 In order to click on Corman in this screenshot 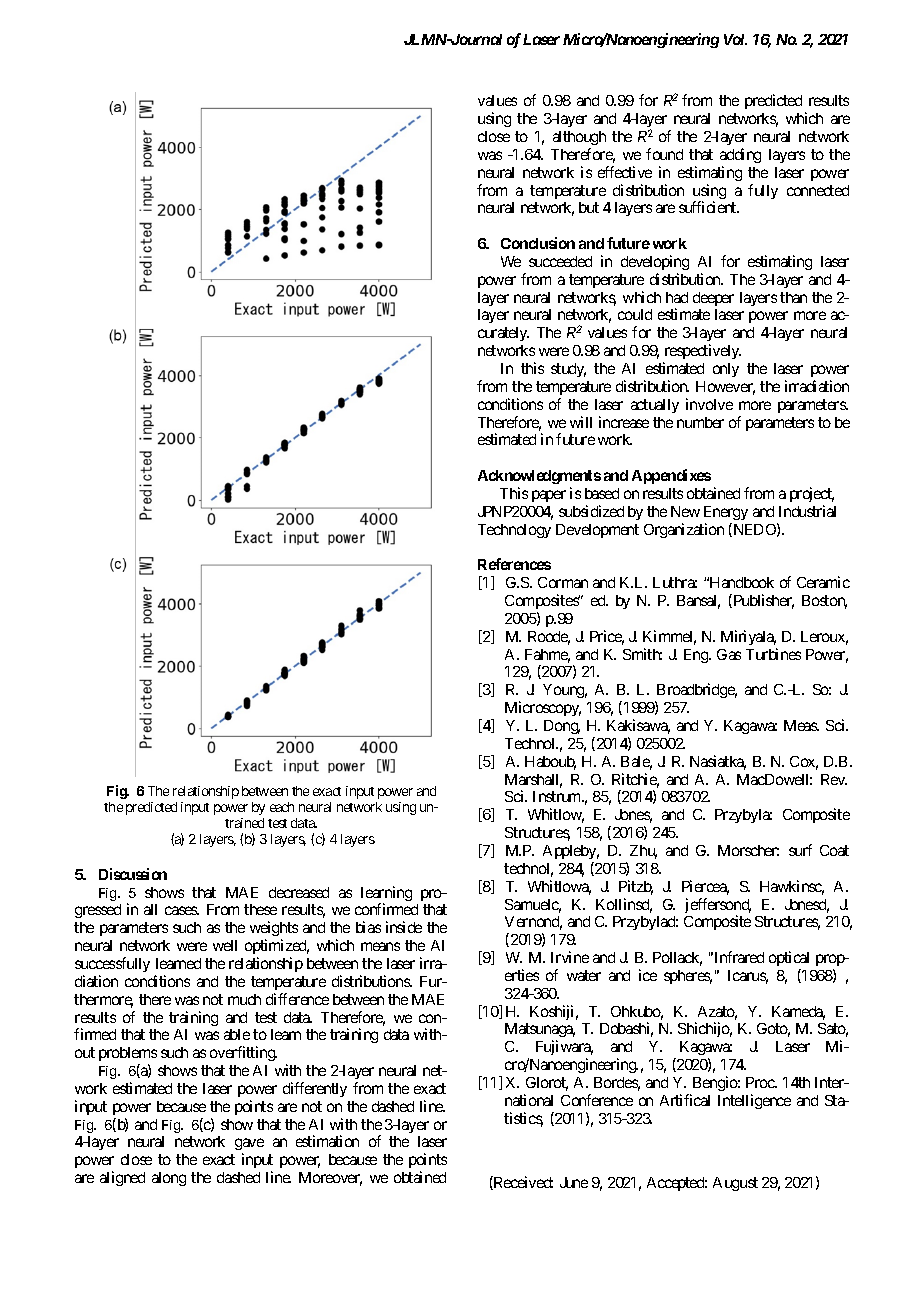, I will do `click(563, 582)`.
